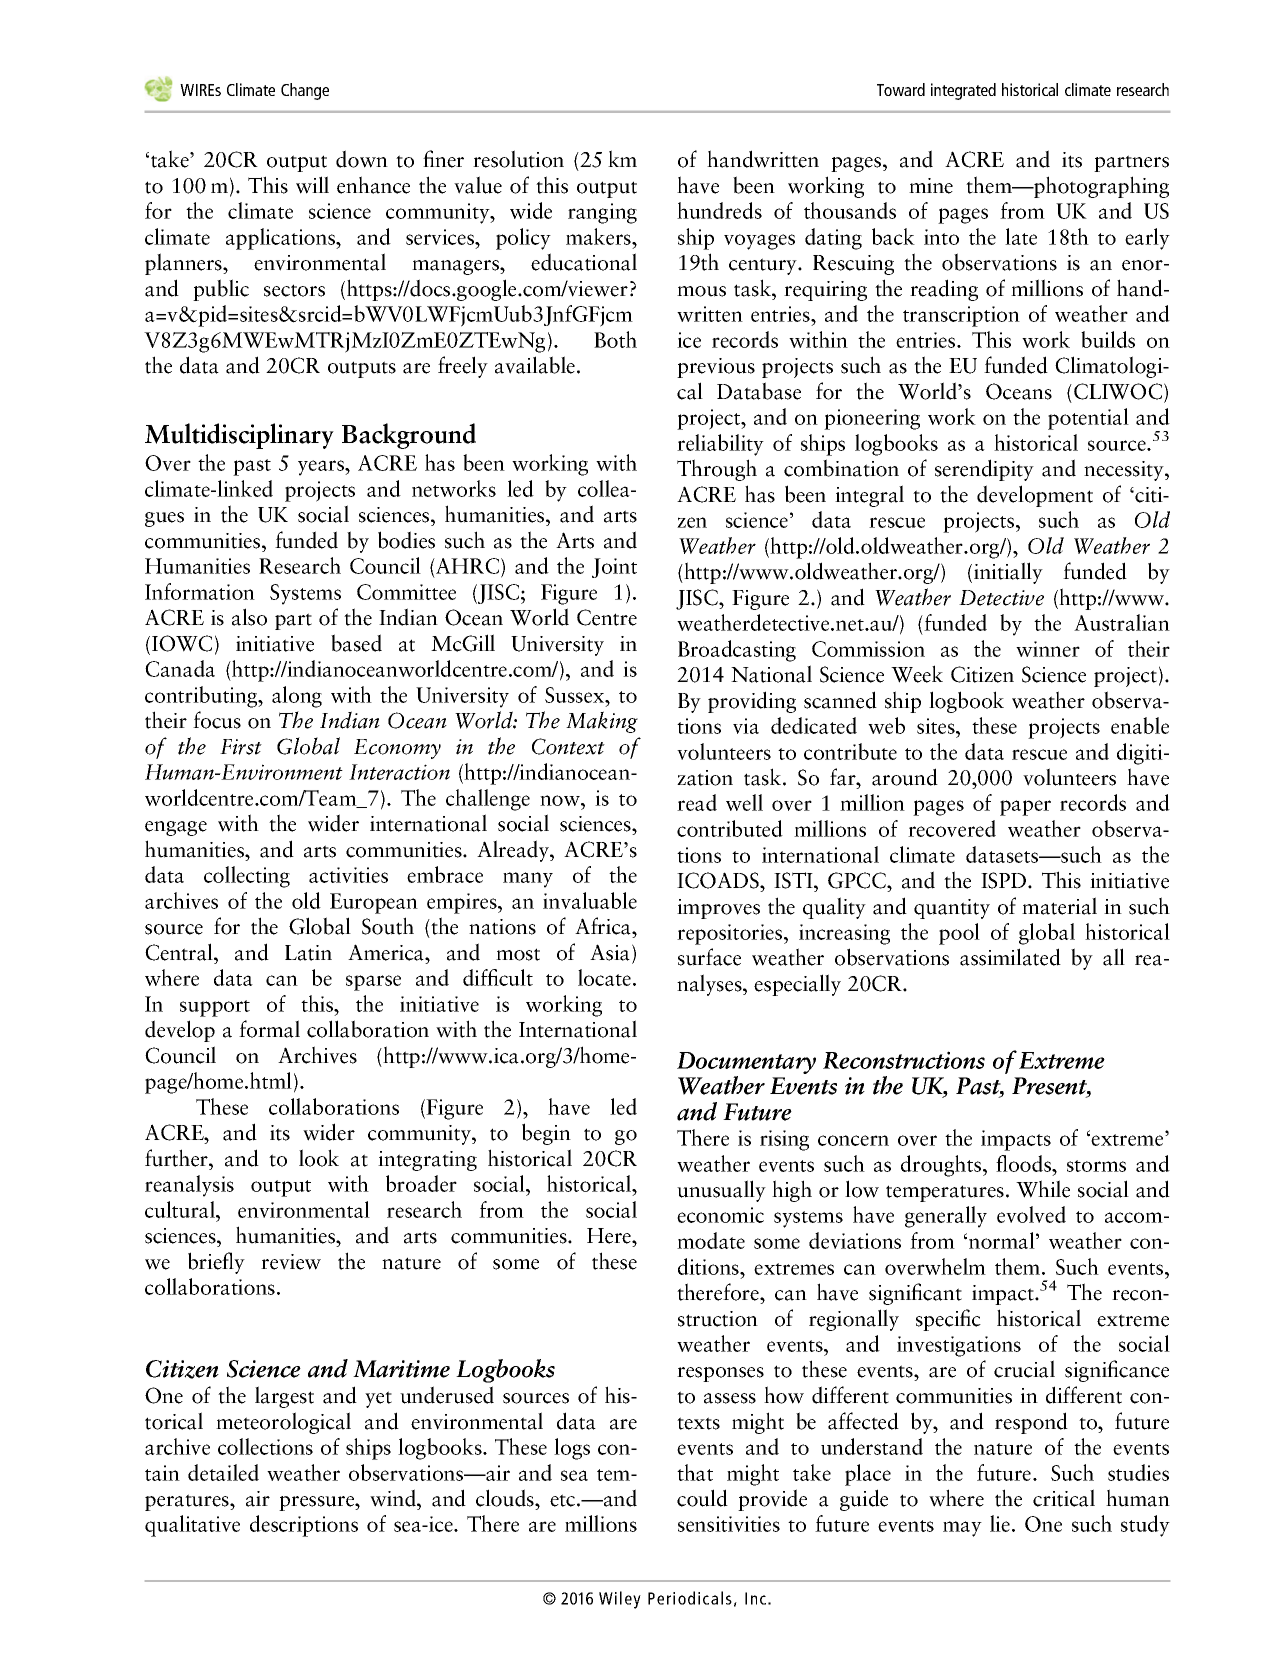 This screenshot has height=1680, width=1274. I want to click on Periodicals, so click(690, 1598).
